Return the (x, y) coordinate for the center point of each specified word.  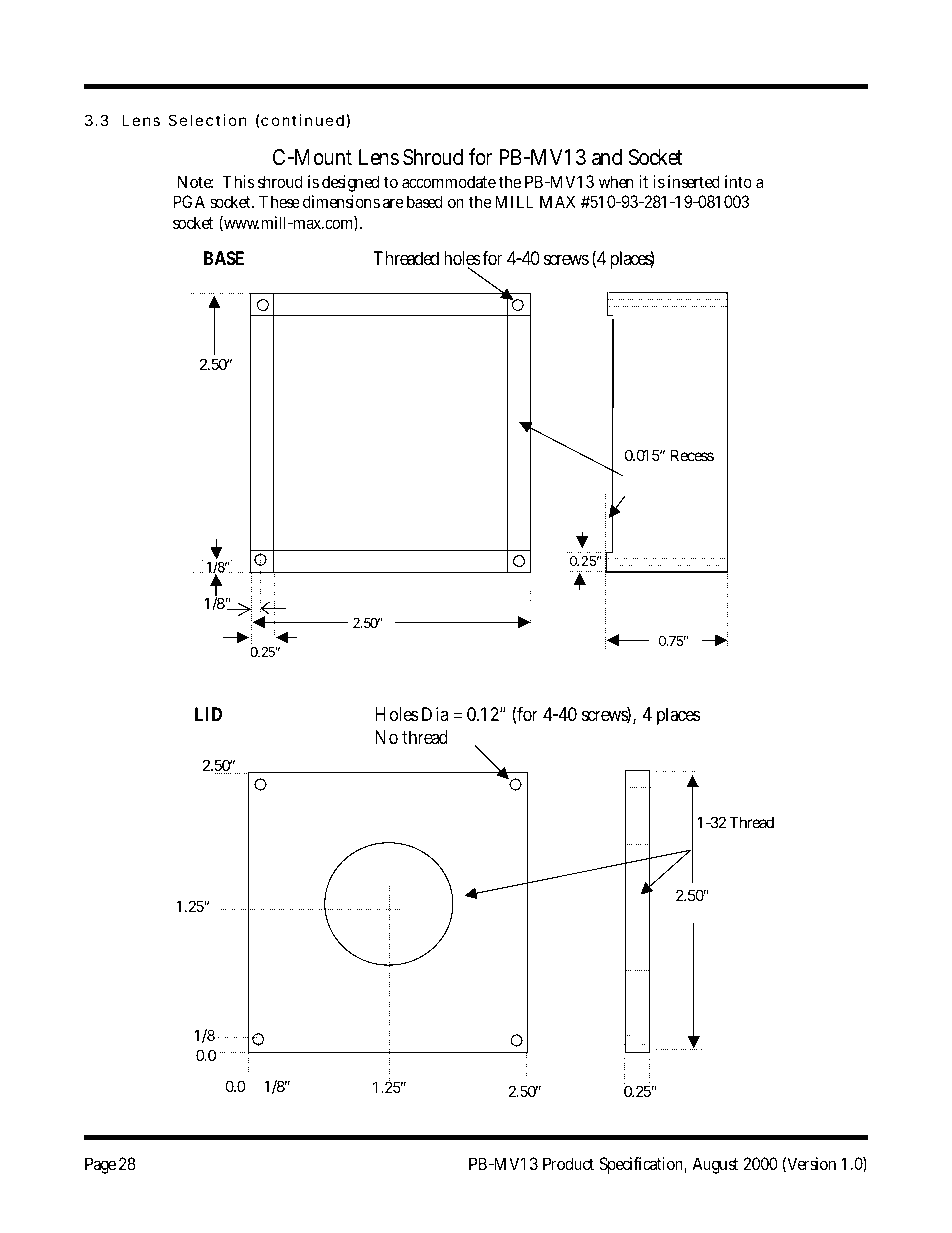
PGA (189, 201)
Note (195, 181)
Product (568, 1163)
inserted (694, 181)
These (279, 201)
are (393, 203)
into (738, 181)
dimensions (341, 201)
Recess (692, 455)
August (715, 1165)
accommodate (449, 181)
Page (100, 1165)
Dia (435, 714)
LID (208, 714)
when (616, 181)
